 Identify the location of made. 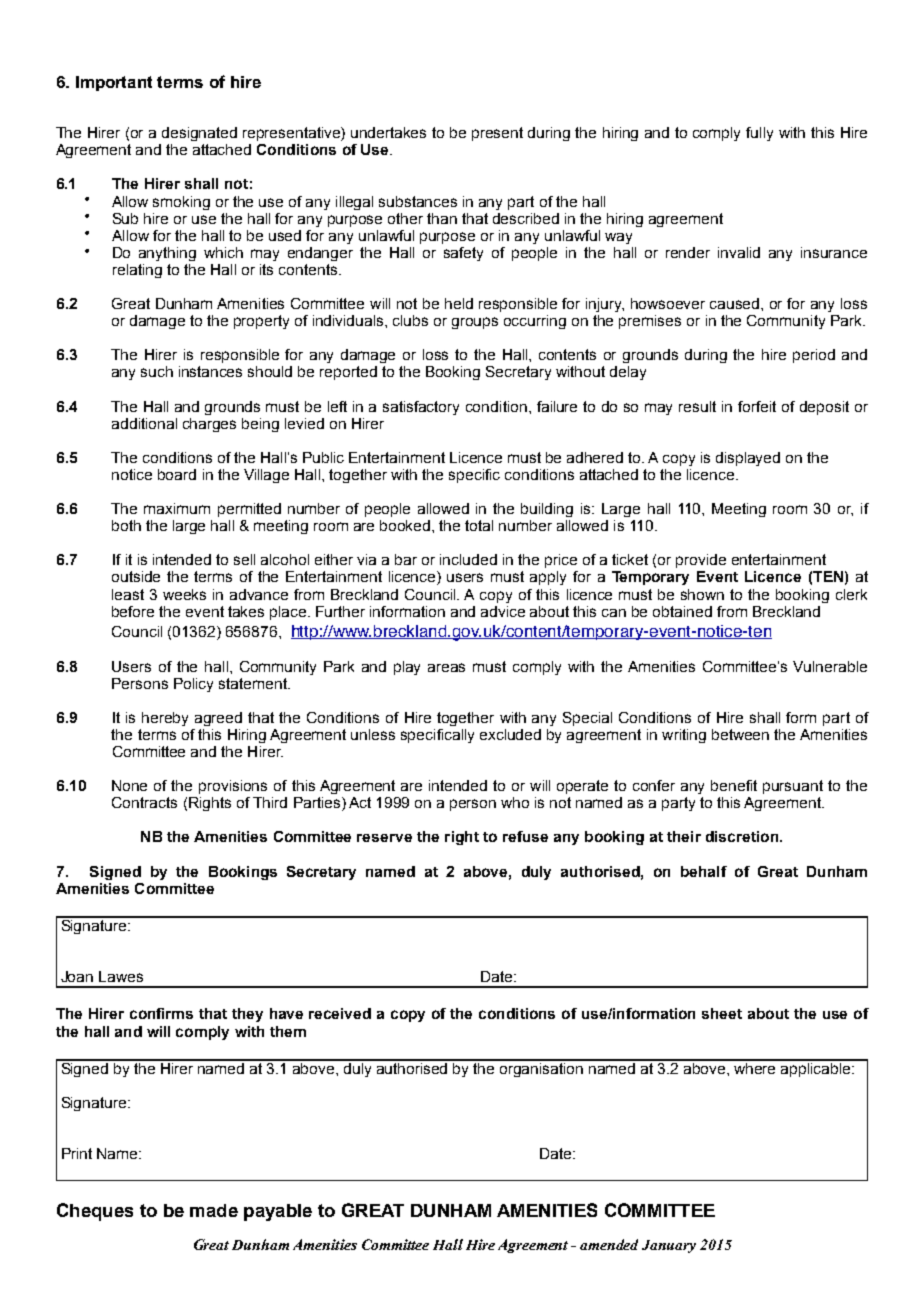
(214, 1210).
